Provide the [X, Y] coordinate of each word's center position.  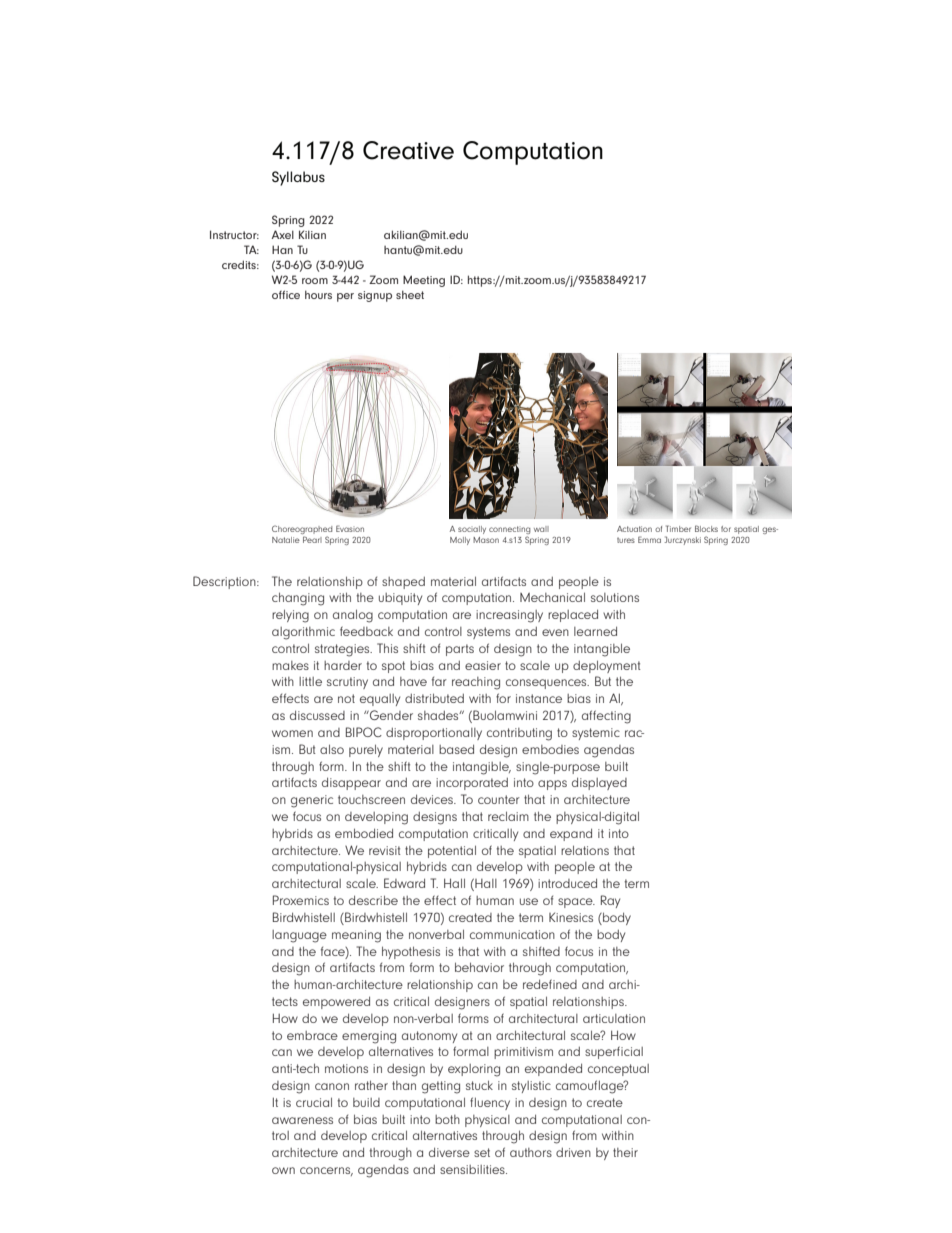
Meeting [424, 281]
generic [312, 801]
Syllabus [298, 178]
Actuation [634, 529]
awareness [302, 1120]
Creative [408, 150]
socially [472, 530]
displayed [599, 783]
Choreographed [302, 531]
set [482, 1152]
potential [452, 851]
